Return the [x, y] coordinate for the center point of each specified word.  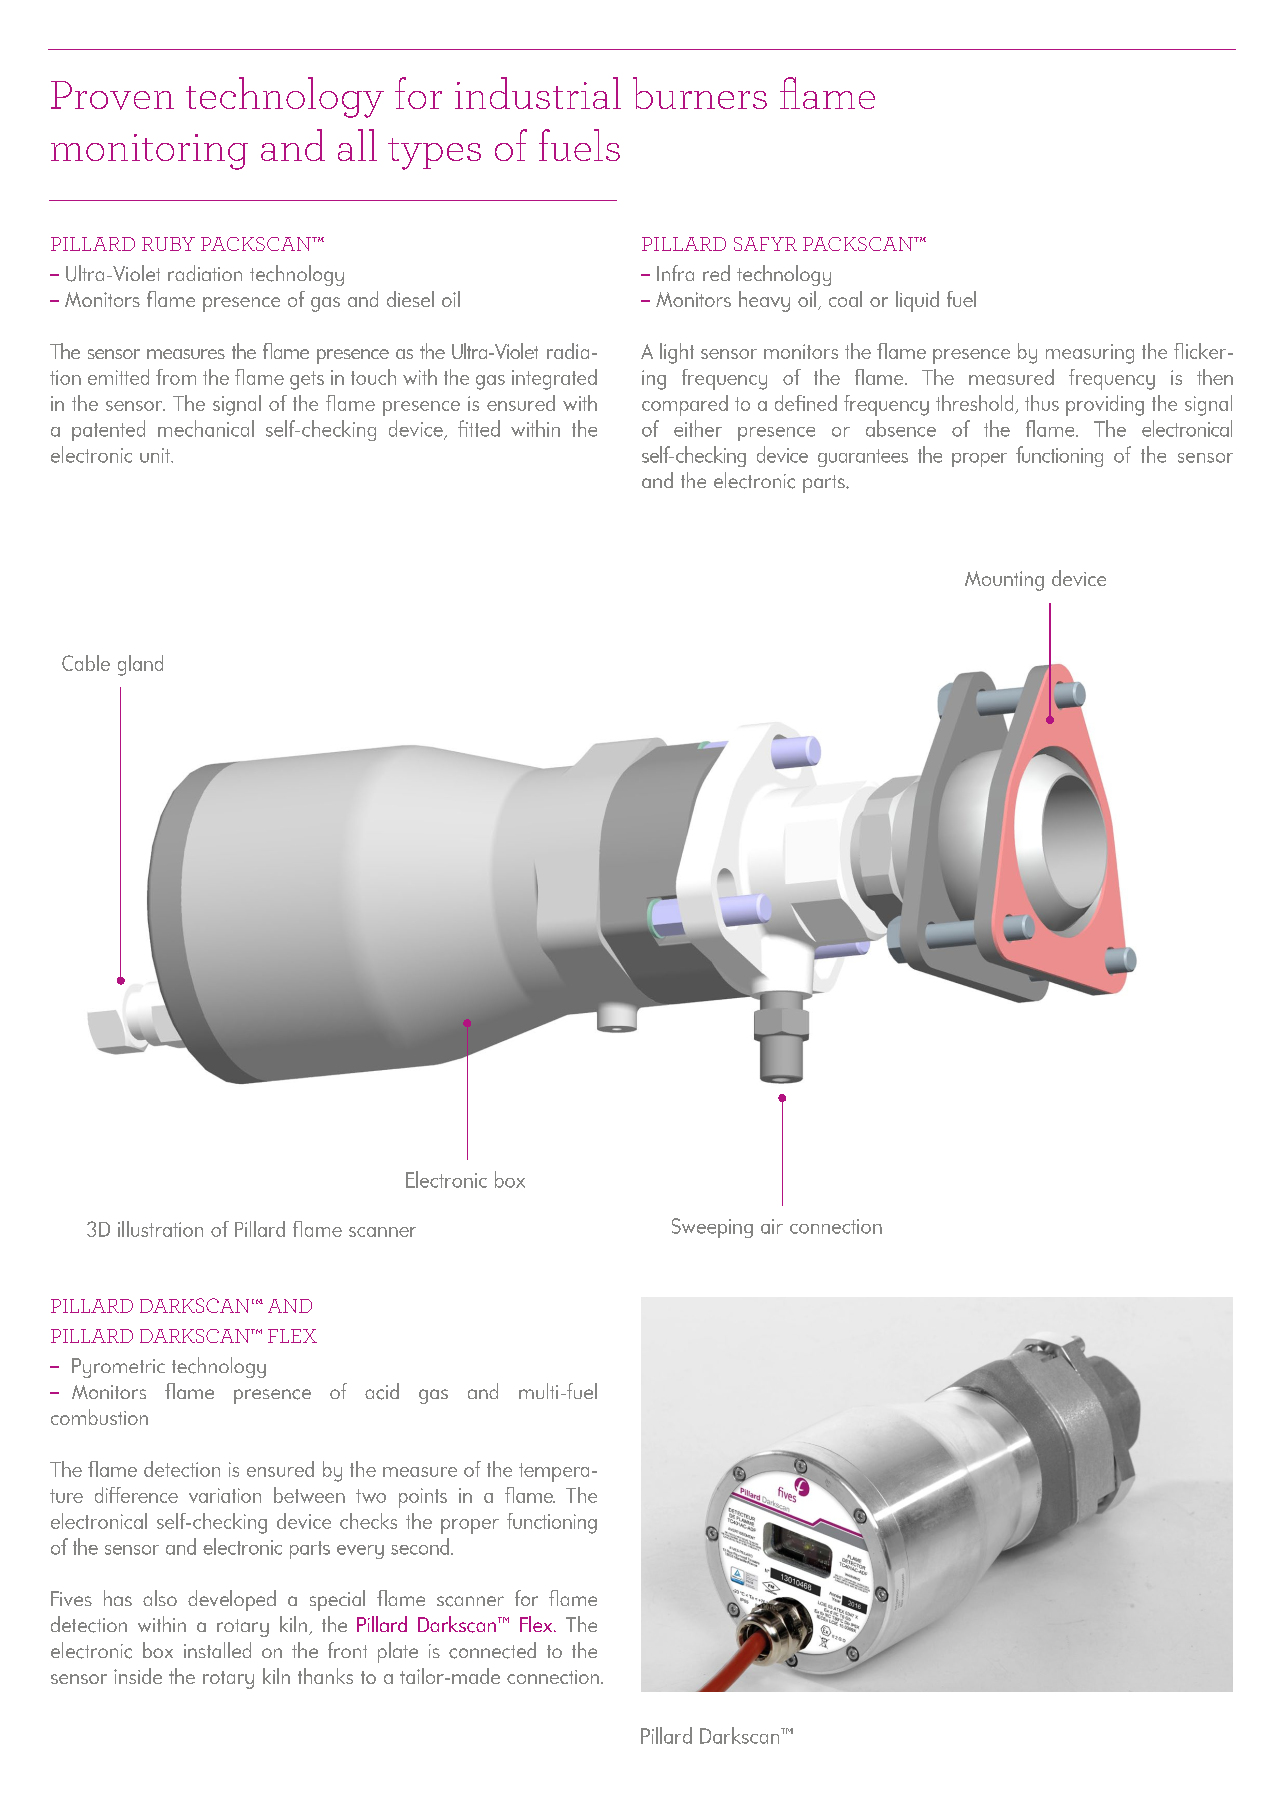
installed [217, 1650]
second [420, 1546]
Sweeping [712, 1228]
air [772, 1226]
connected [492, 1650]
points [423, 1498]
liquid [917, 301]
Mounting [1004, 581]
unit [156, 455]
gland [140, 665]
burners [700, 93]
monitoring [149, 152]
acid [382, 1391]
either [698, 428]
